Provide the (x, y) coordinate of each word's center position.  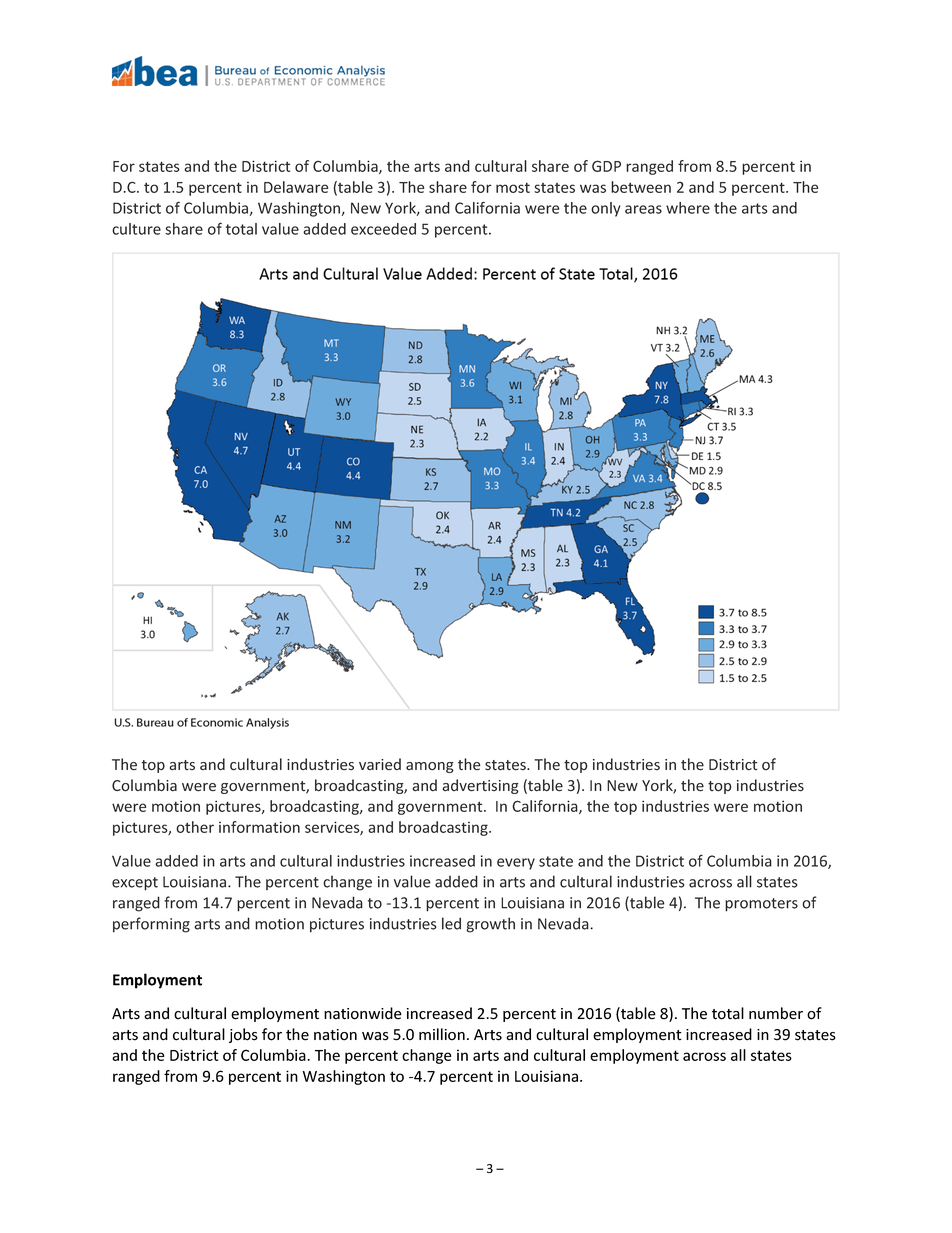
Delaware (296, 187)
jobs (243, 1035)
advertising (480, 786)
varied (380, 764)
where (688, 208)
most (513, 188)
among (430, 767)
